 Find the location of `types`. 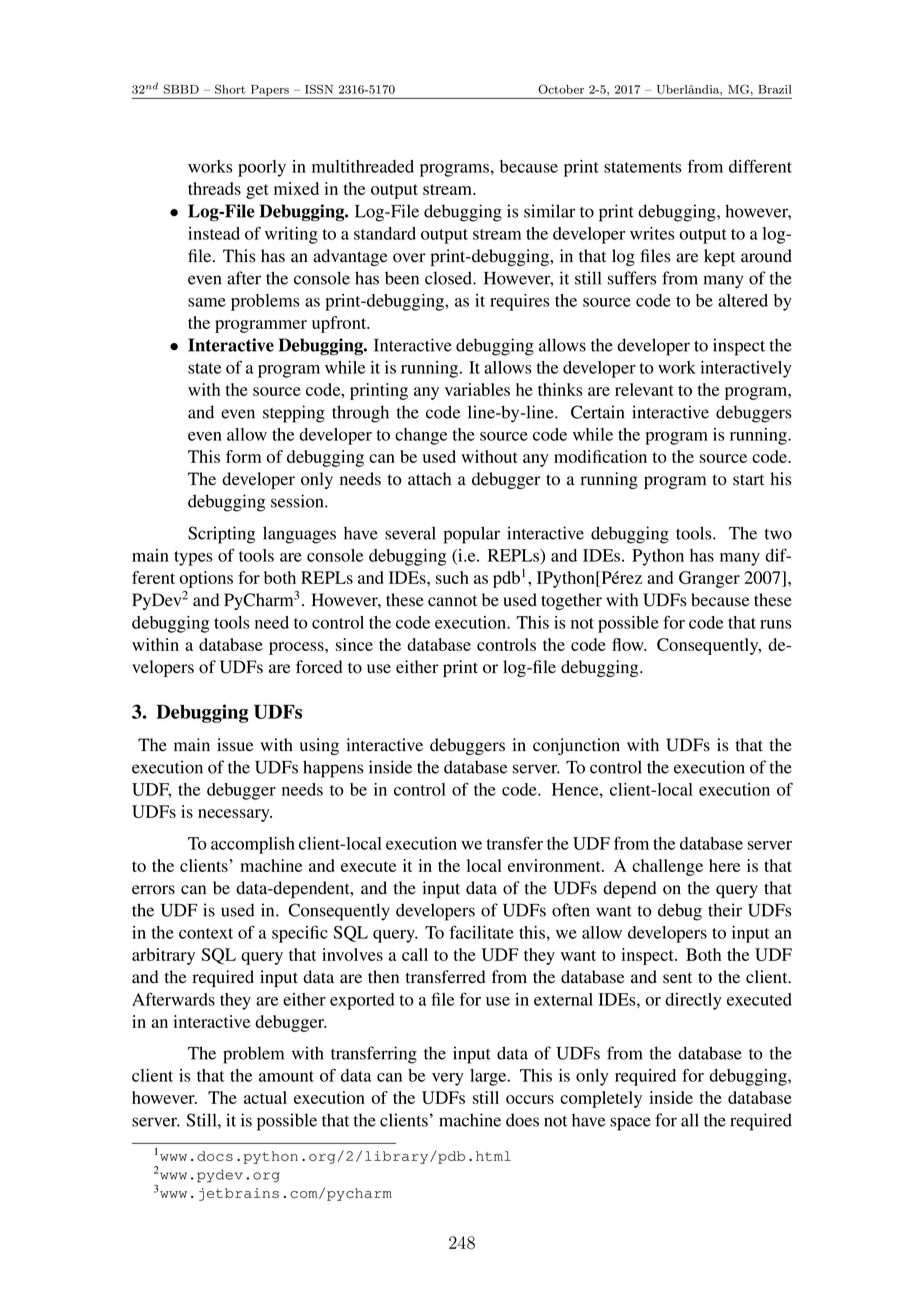

types is located at coordinates (193, 558).
